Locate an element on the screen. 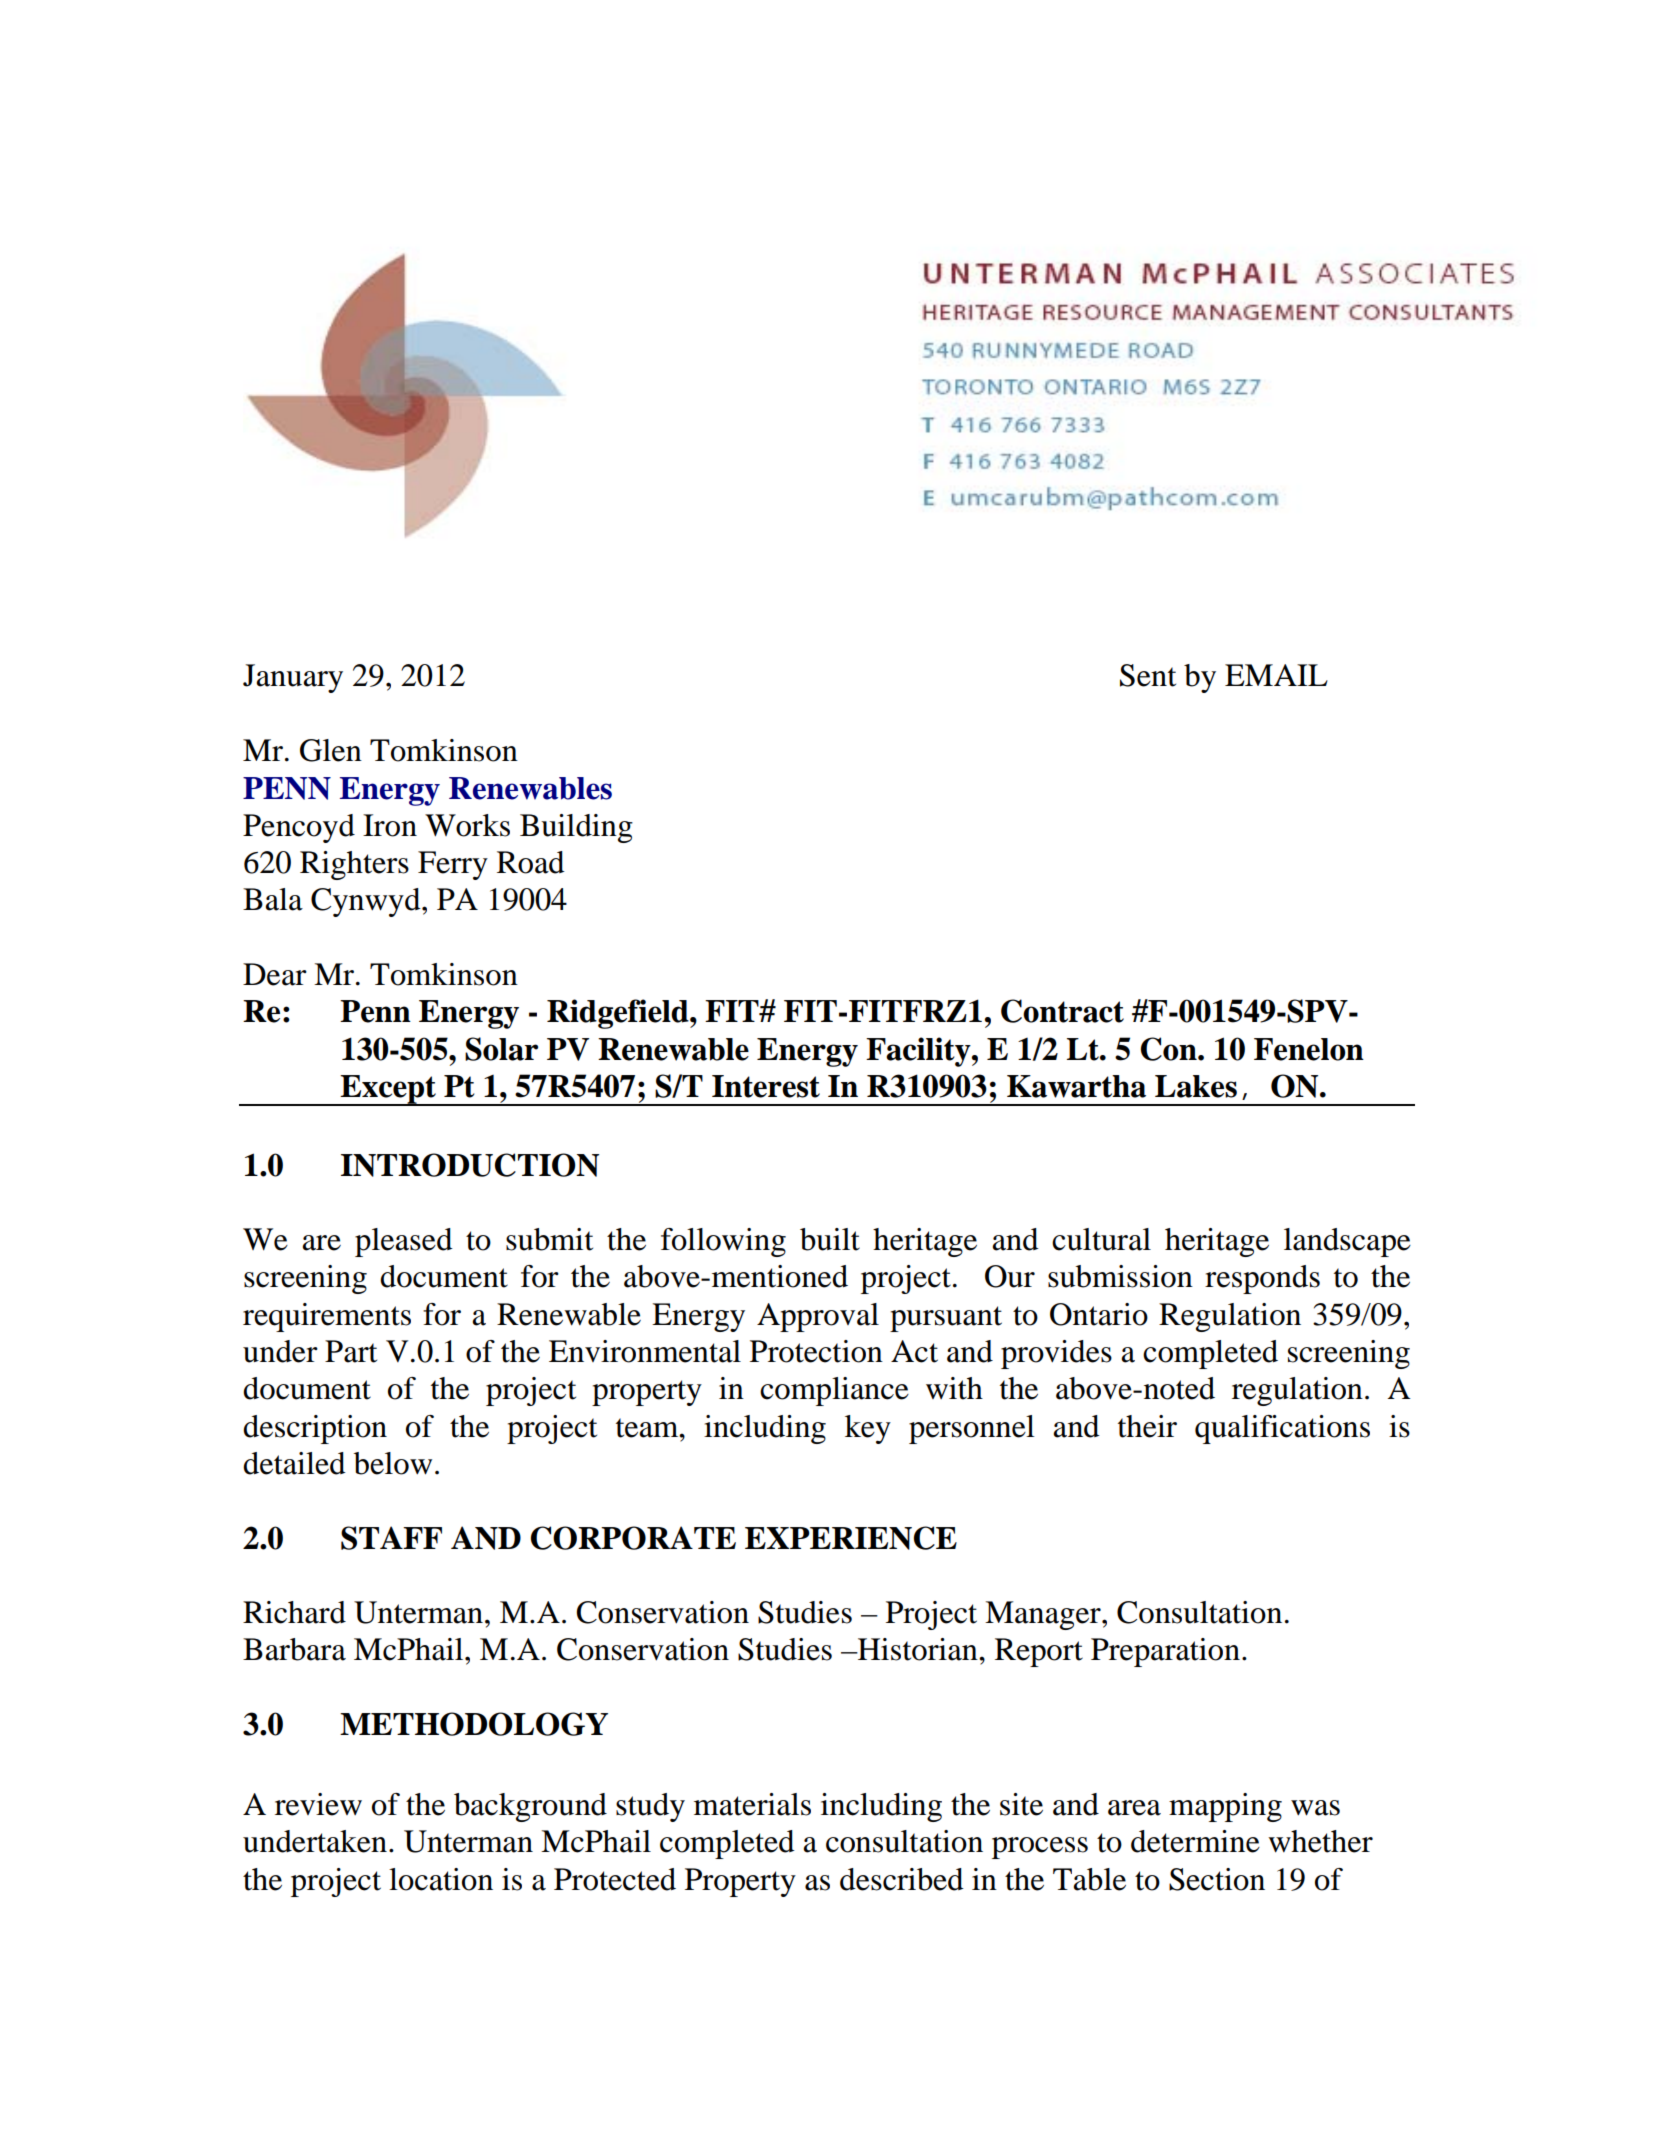 The image size is (1654, 2141). EMAIL is located at coordinates (1276, 675).
